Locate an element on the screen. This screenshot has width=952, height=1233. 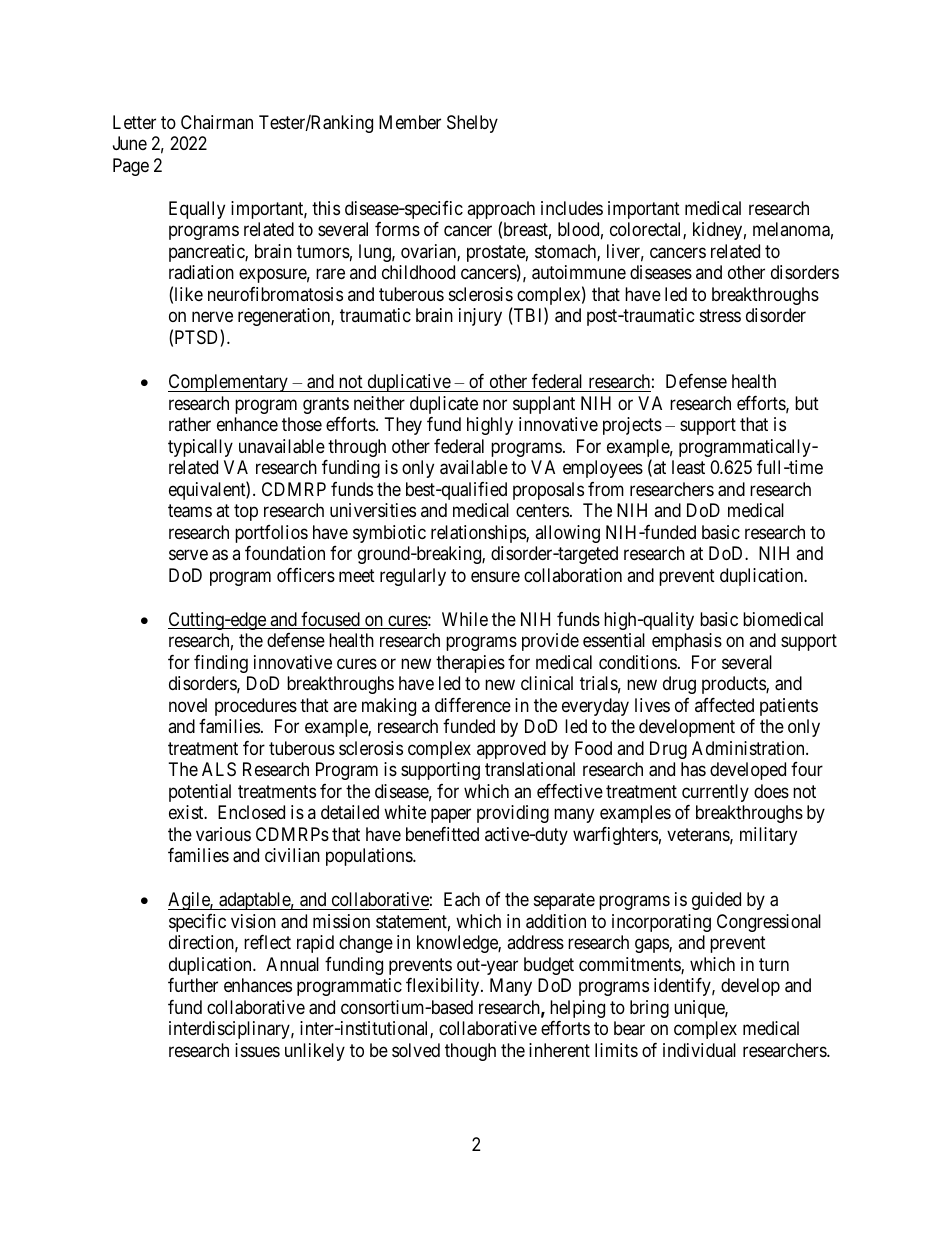
issues is located at coordinates (257, 1050).
